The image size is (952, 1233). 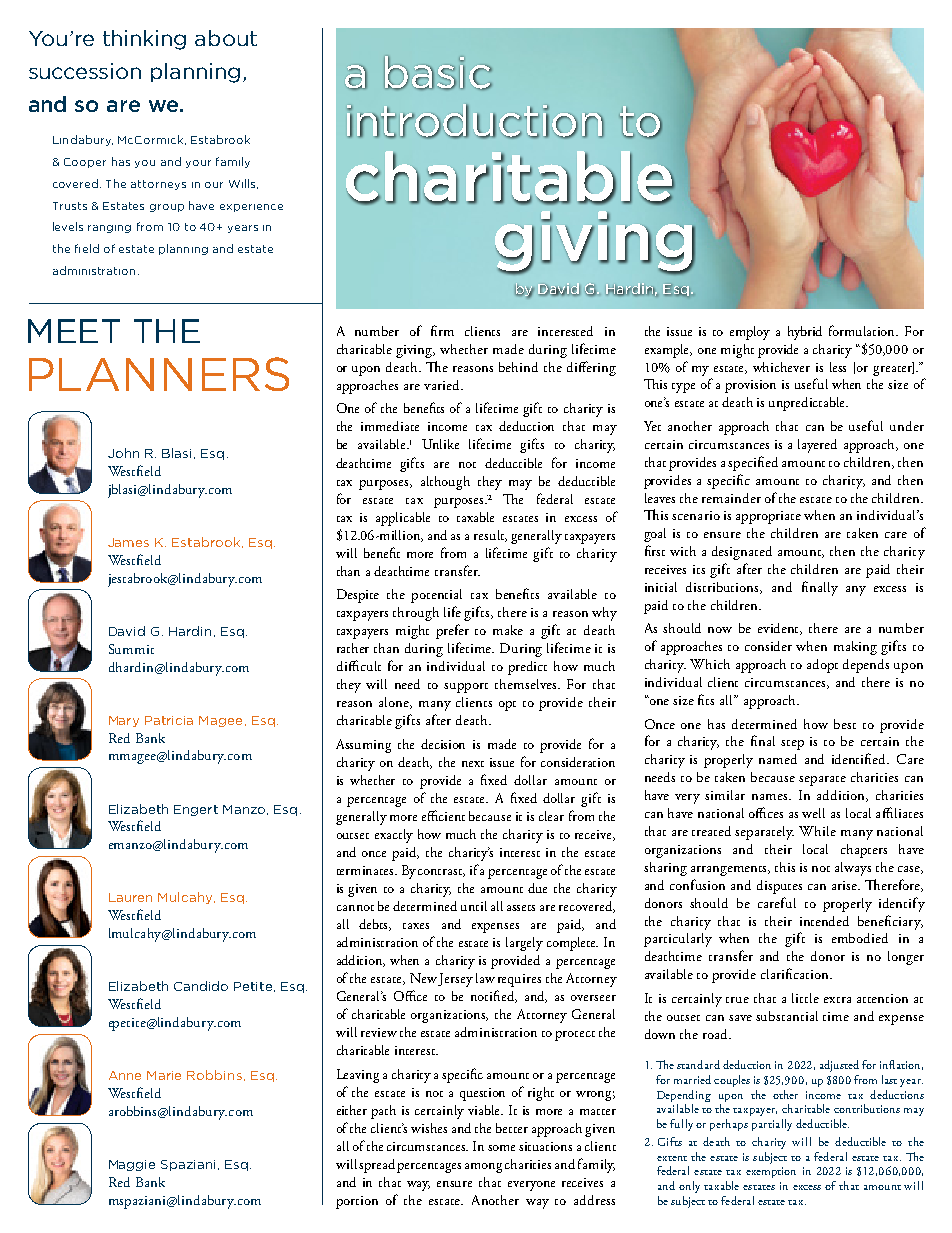 What do you see at coordinates (805, 333) in the image?
I see `hybrid` at bounding box center [805, 333].
